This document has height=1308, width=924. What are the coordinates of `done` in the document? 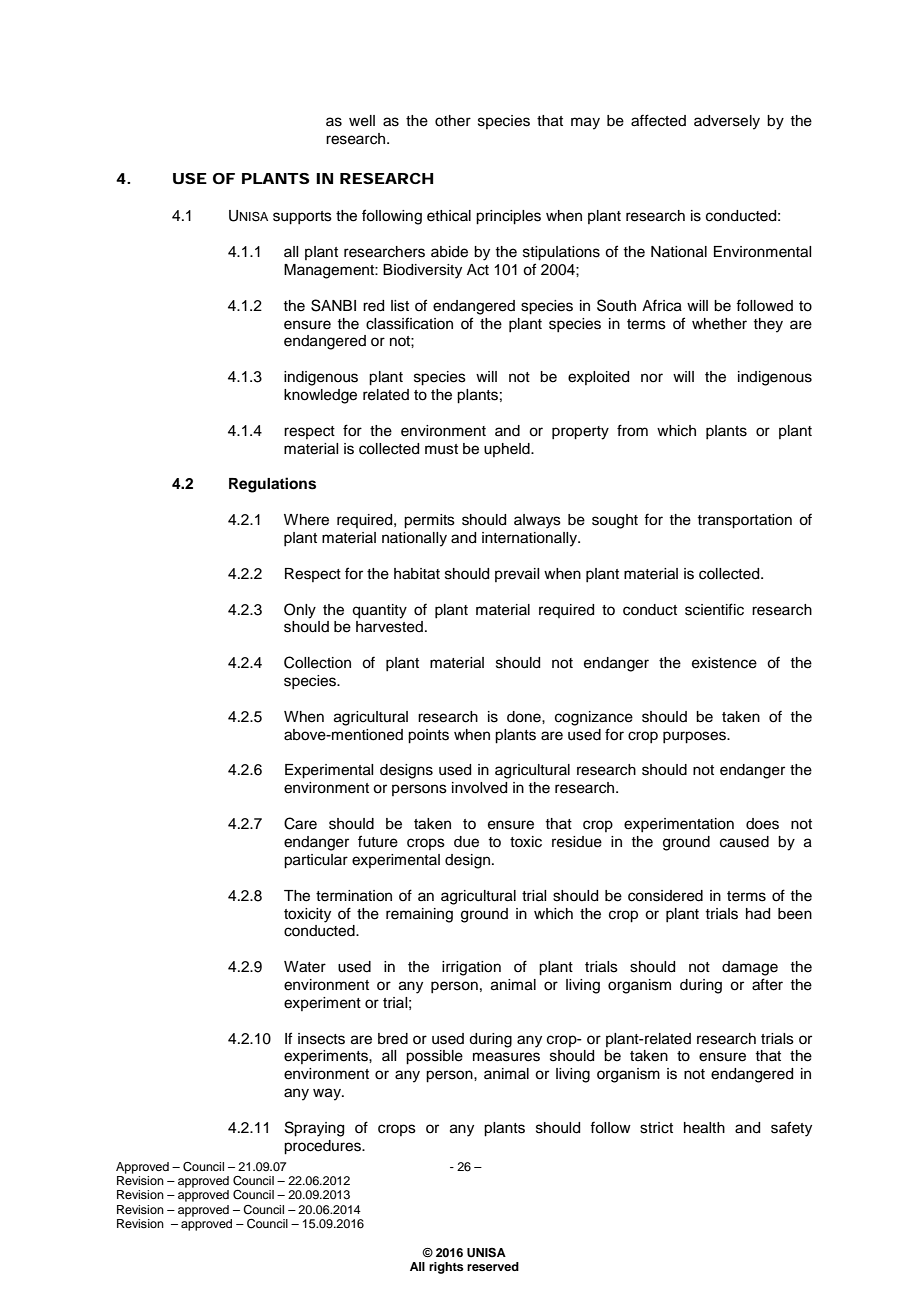 It's located at (525, 717).
